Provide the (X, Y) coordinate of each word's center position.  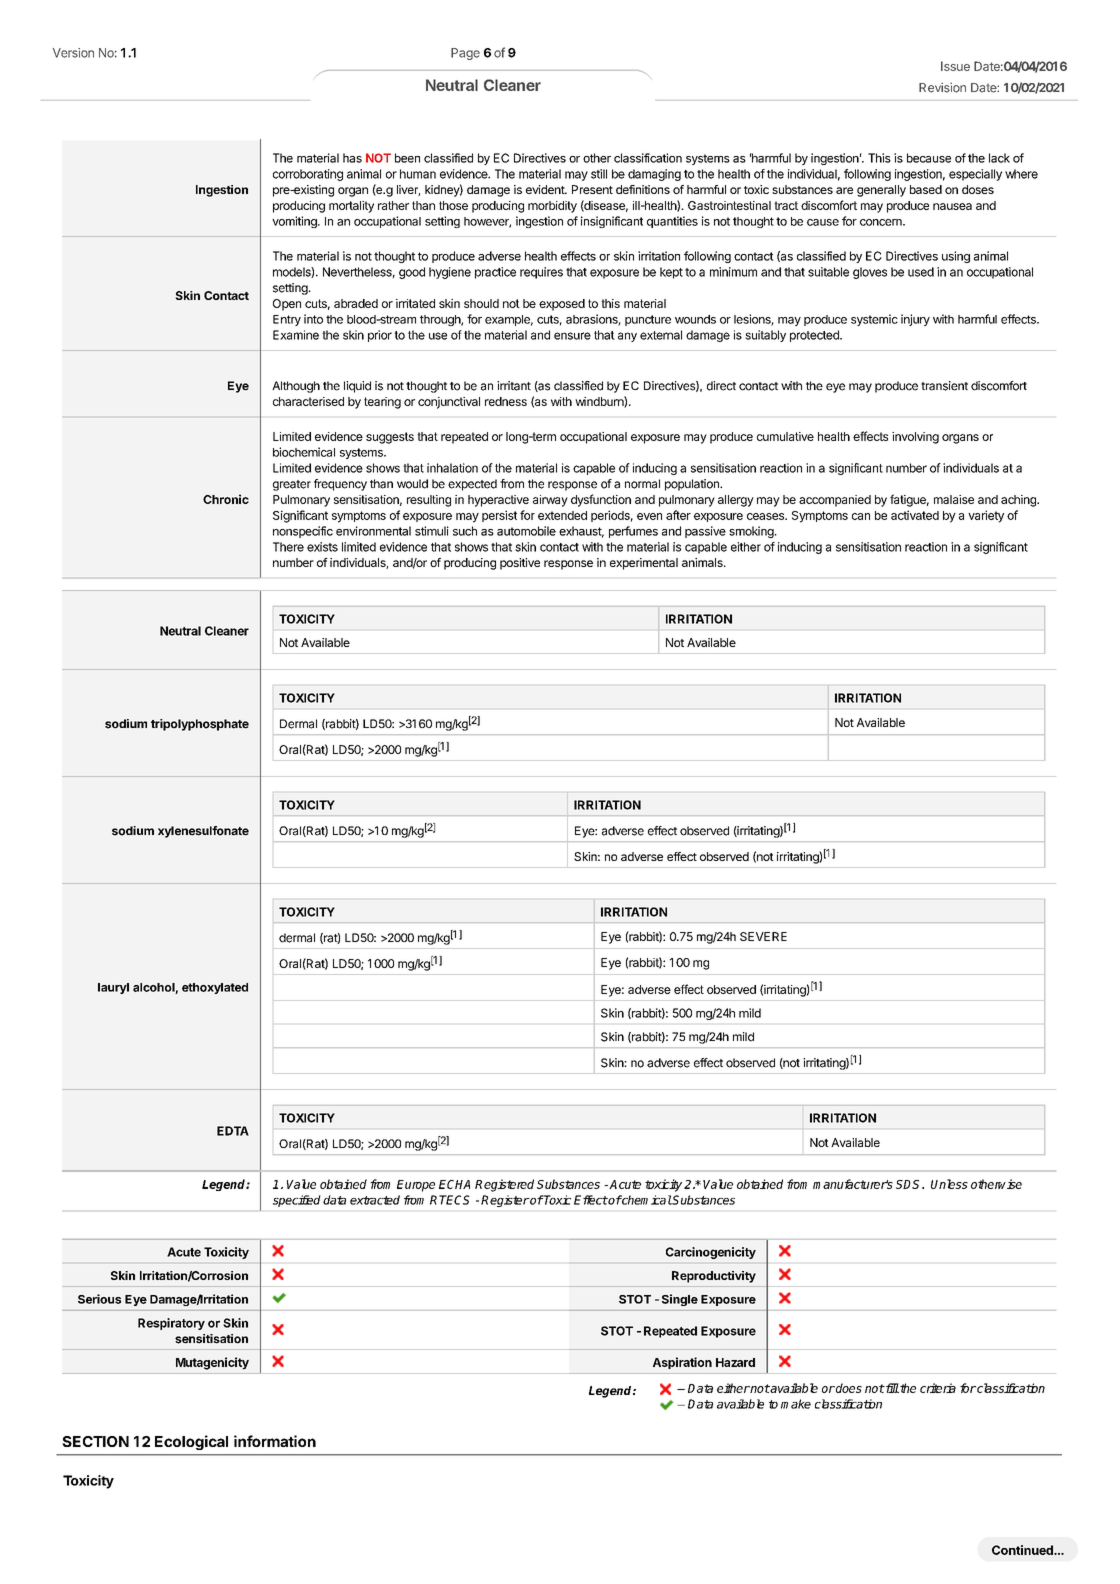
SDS (909, 1184)
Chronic (226, 499)
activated (915, 515)
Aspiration (682, 1363)
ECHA (454, 1184)
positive (520, 564)
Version (73, 53)
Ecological (191, 1442)
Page (465, 54)
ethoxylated (215, 988)
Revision (942, 88)
